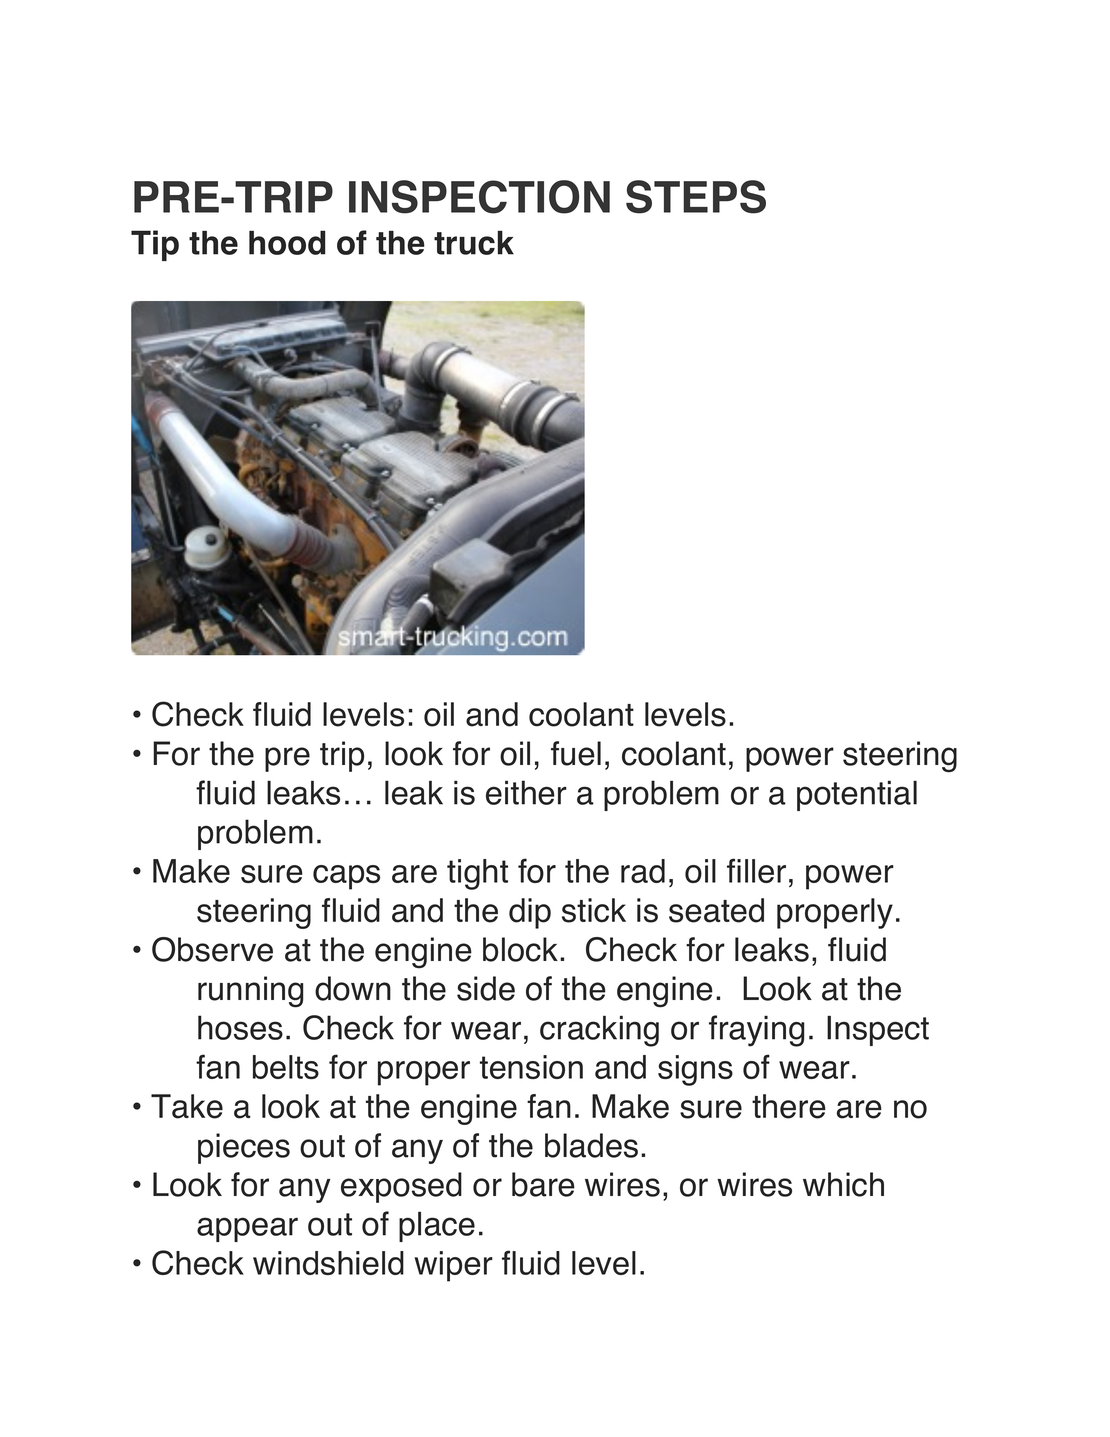 The width and height of the screenshot is (1110, 1437). What do you see at coordinates (287, 242) in the screenshot?
I see `hood` at bounding box center [287, 242].
